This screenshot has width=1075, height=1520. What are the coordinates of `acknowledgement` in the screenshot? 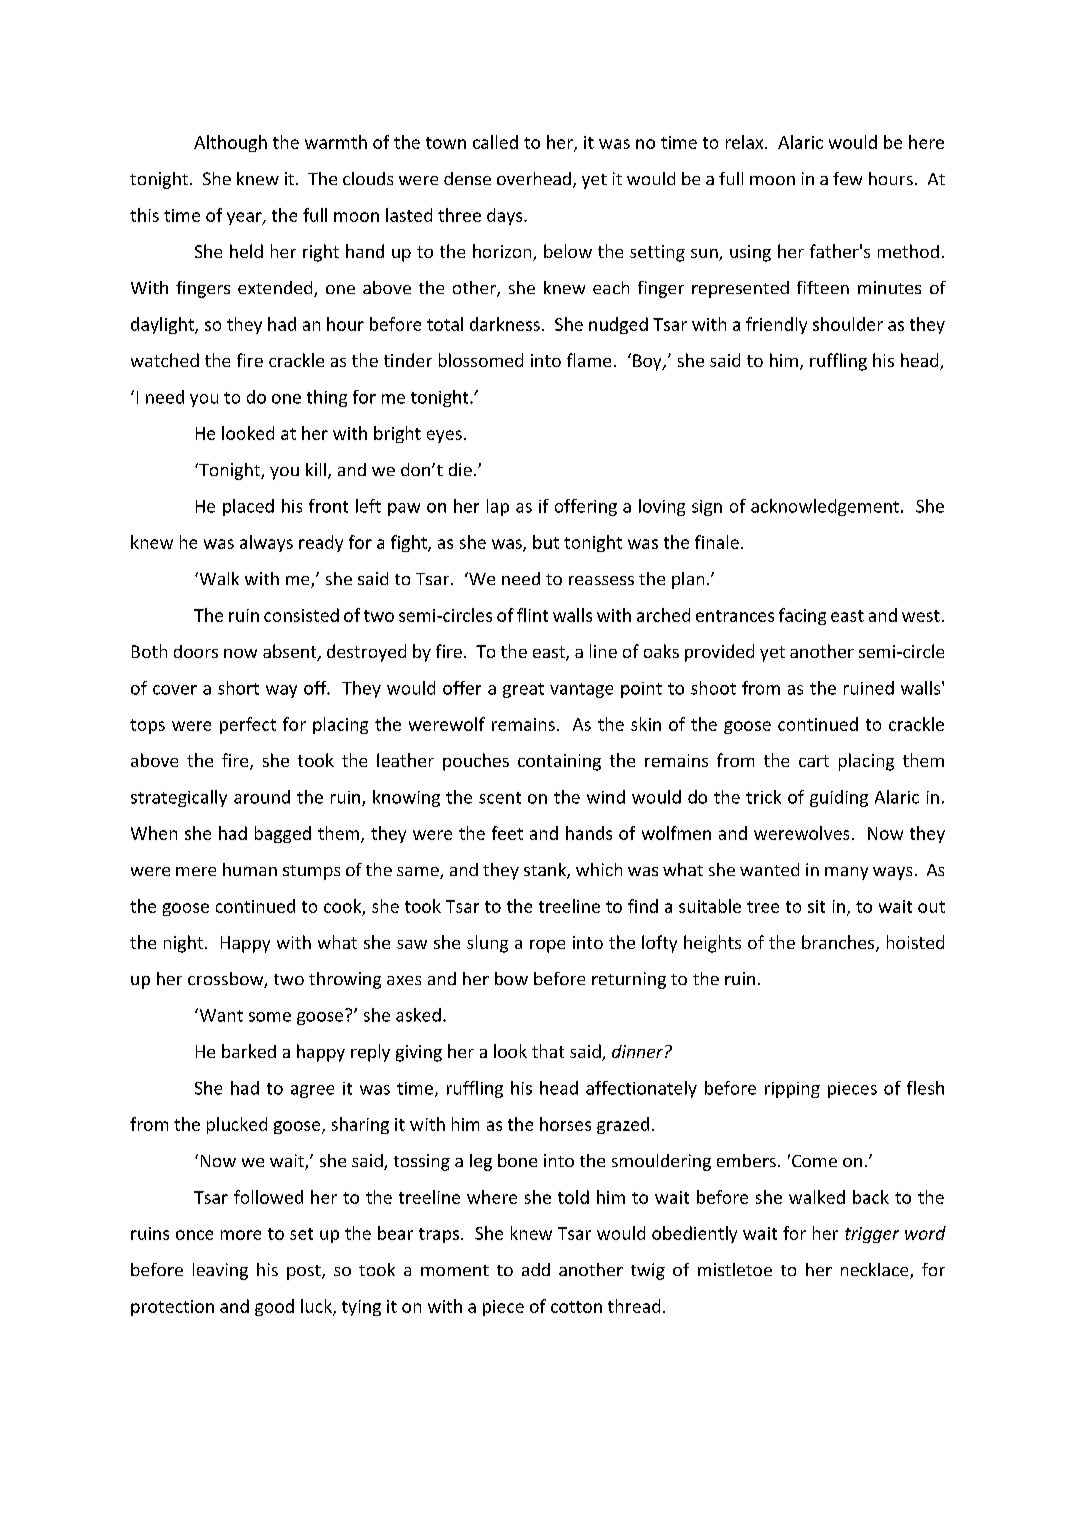 It's located at (825, 507).
